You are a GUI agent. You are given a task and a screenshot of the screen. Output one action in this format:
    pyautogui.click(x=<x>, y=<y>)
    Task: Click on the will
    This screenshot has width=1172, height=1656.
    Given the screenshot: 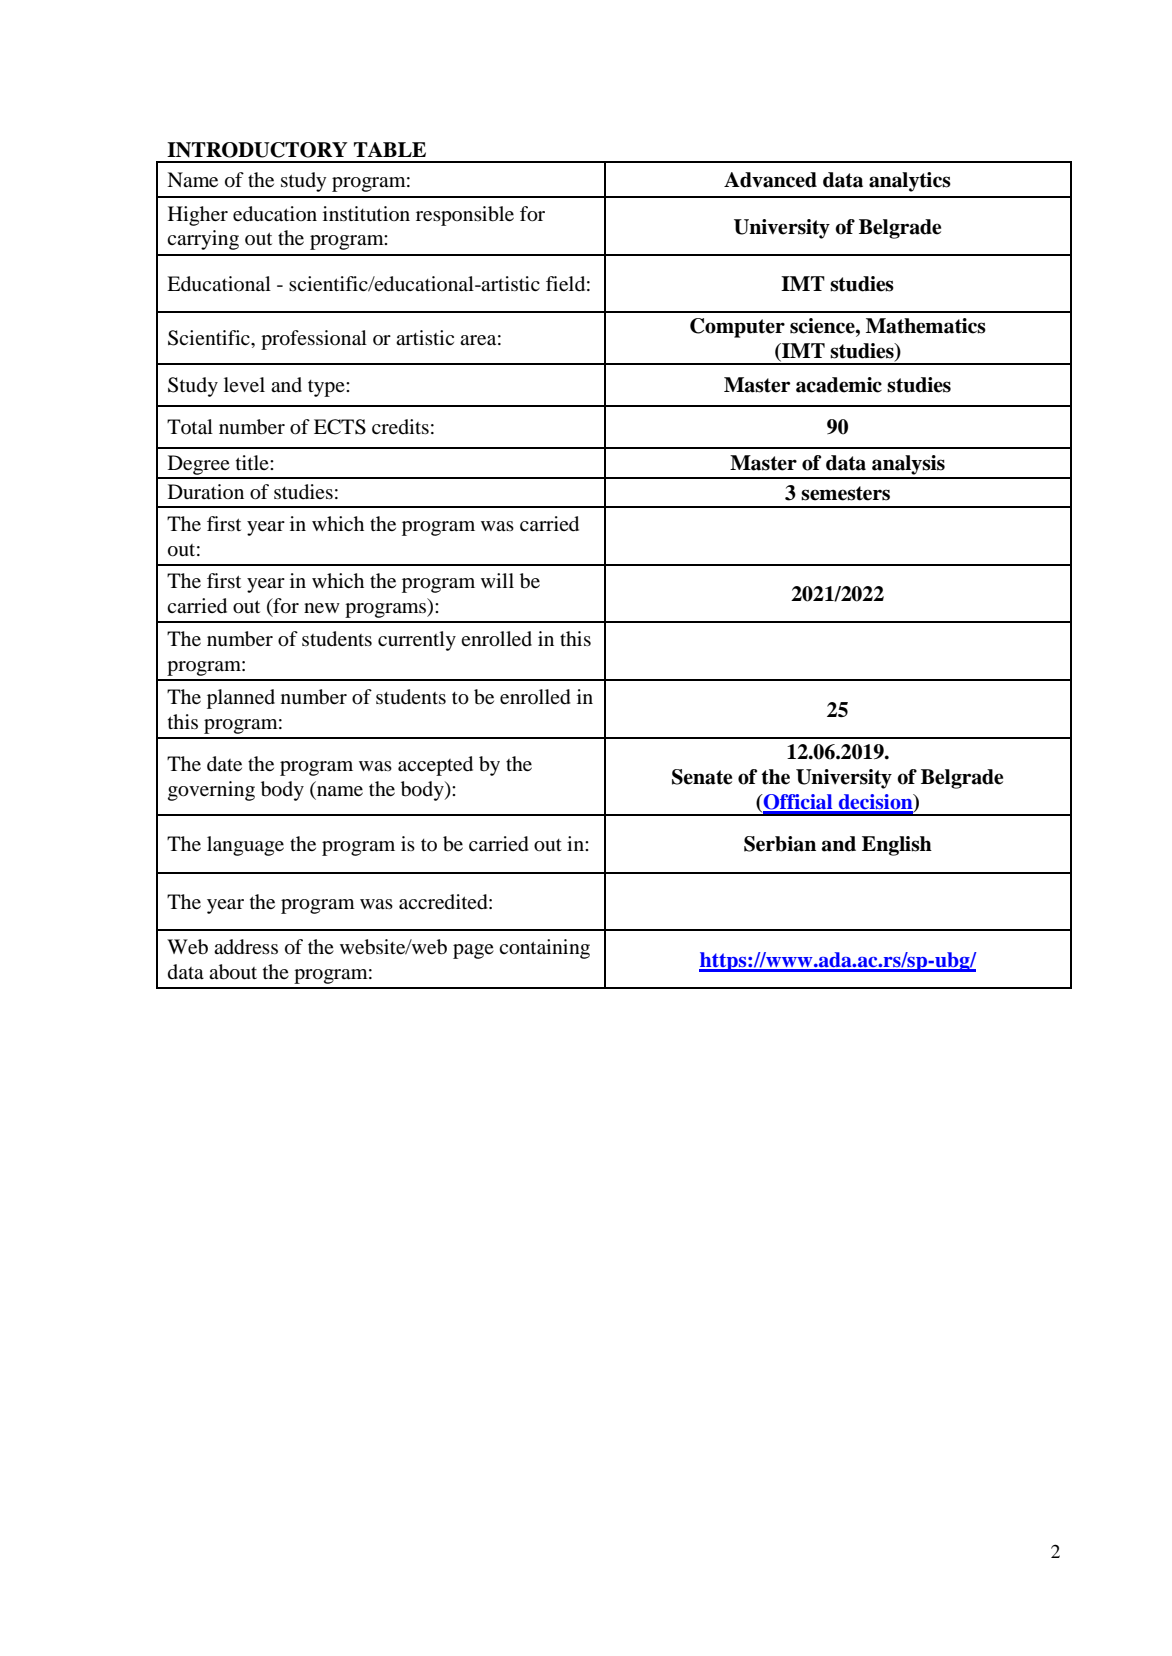 What is the action you would take?
    pyautogui.click(x=497, y=580)
